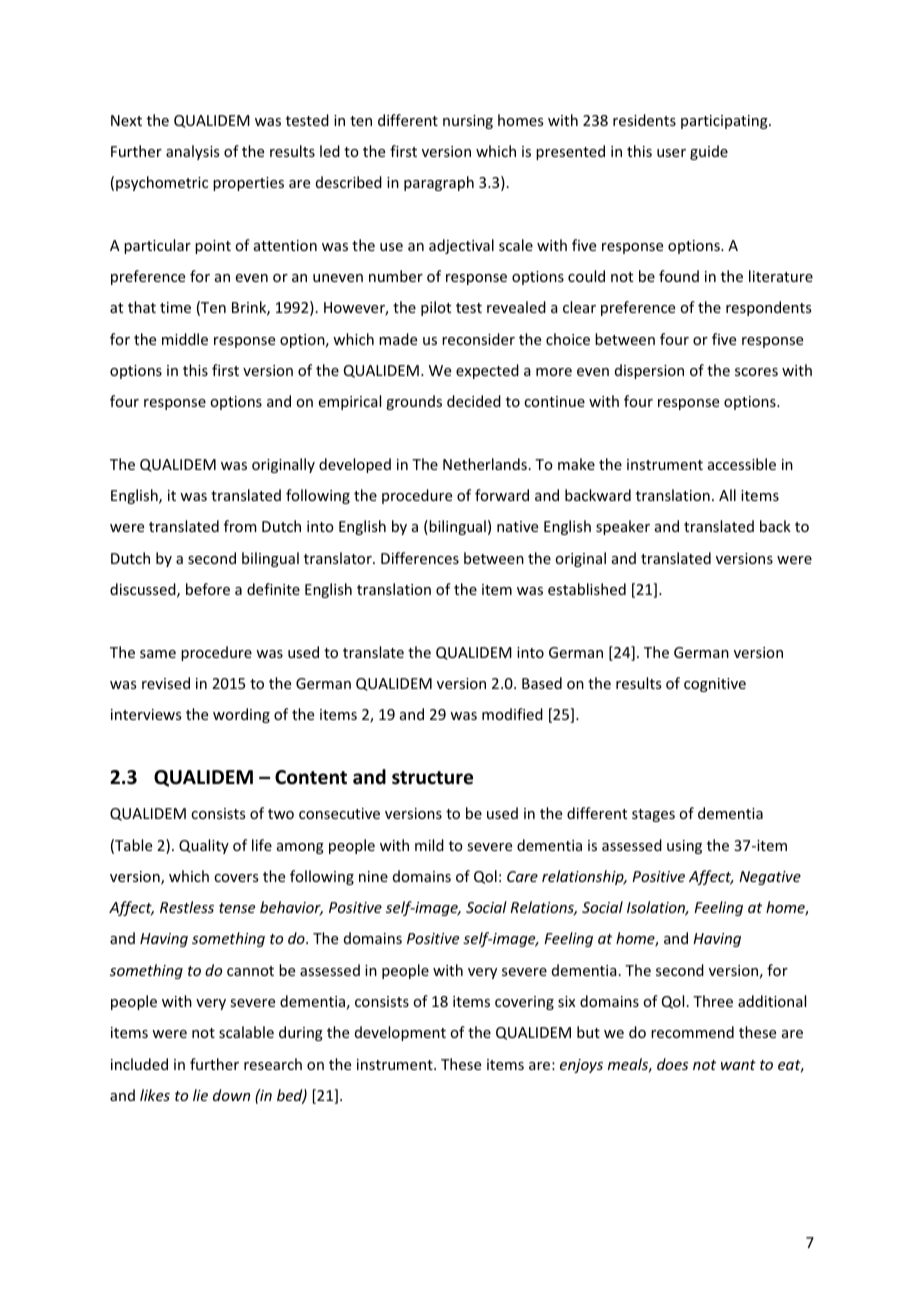 The width and height of the image is (924, 1308). I want to click on Differences, so click(420, 558).
